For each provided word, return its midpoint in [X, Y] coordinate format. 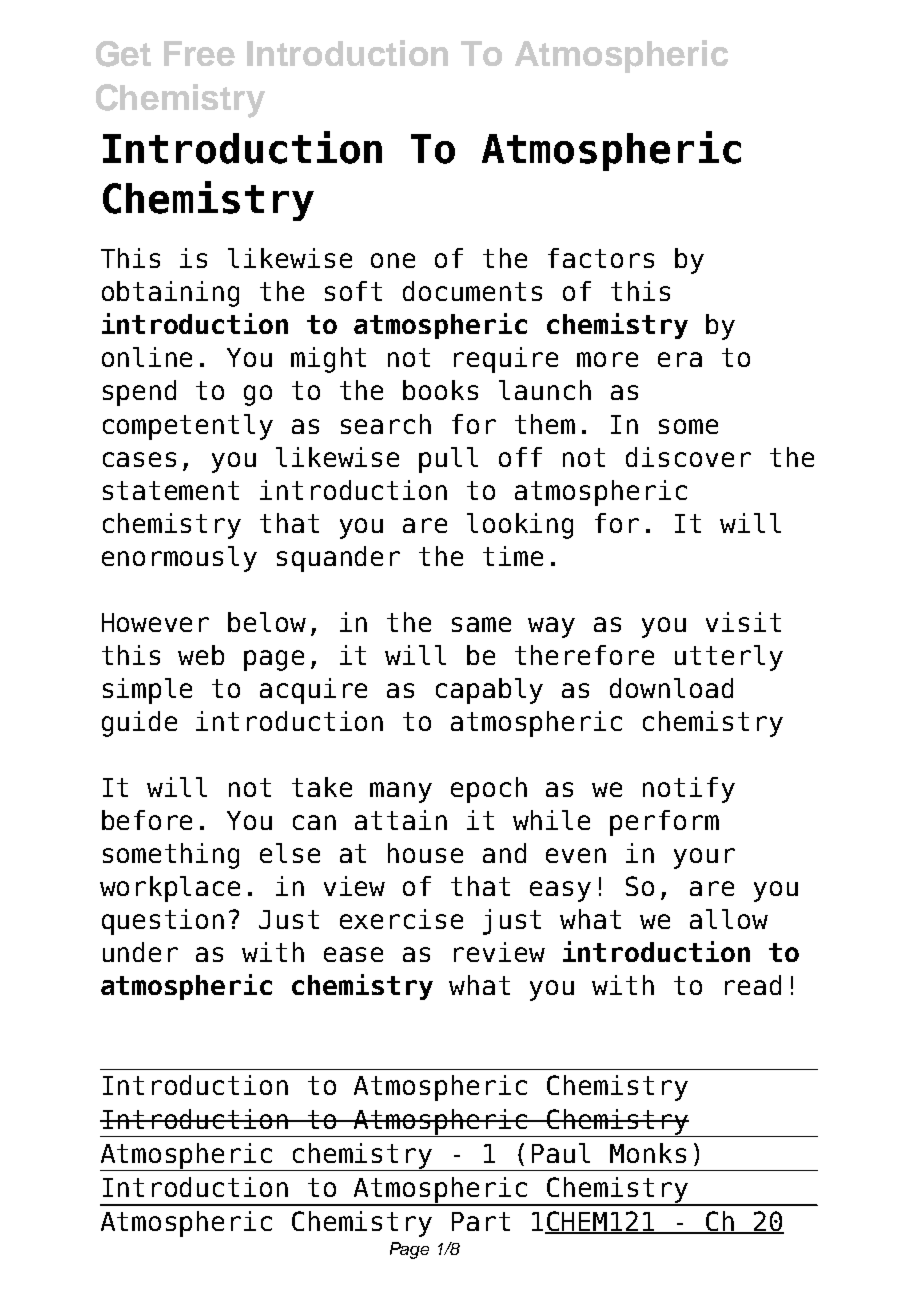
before [147, 820]
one [393, 260]
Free [199, 53]
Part [481, 1221]
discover [688, 457]
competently [188, 427]
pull [448, 460]
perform [664, 823]
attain [401, 820]
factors [601, 258]
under [140, 952]
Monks [648, 1153]
